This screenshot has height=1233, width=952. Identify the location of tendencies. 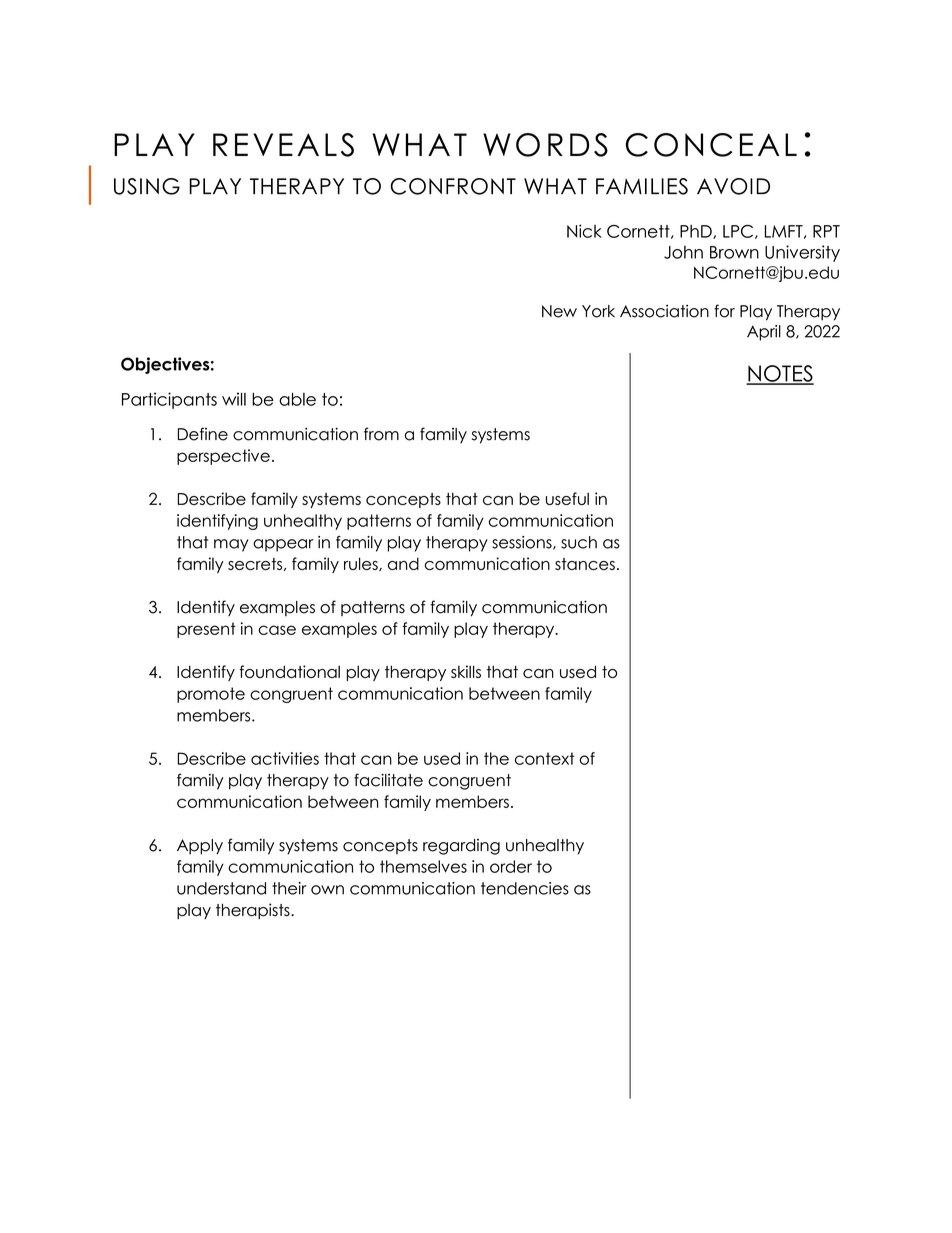
(525, 888).
